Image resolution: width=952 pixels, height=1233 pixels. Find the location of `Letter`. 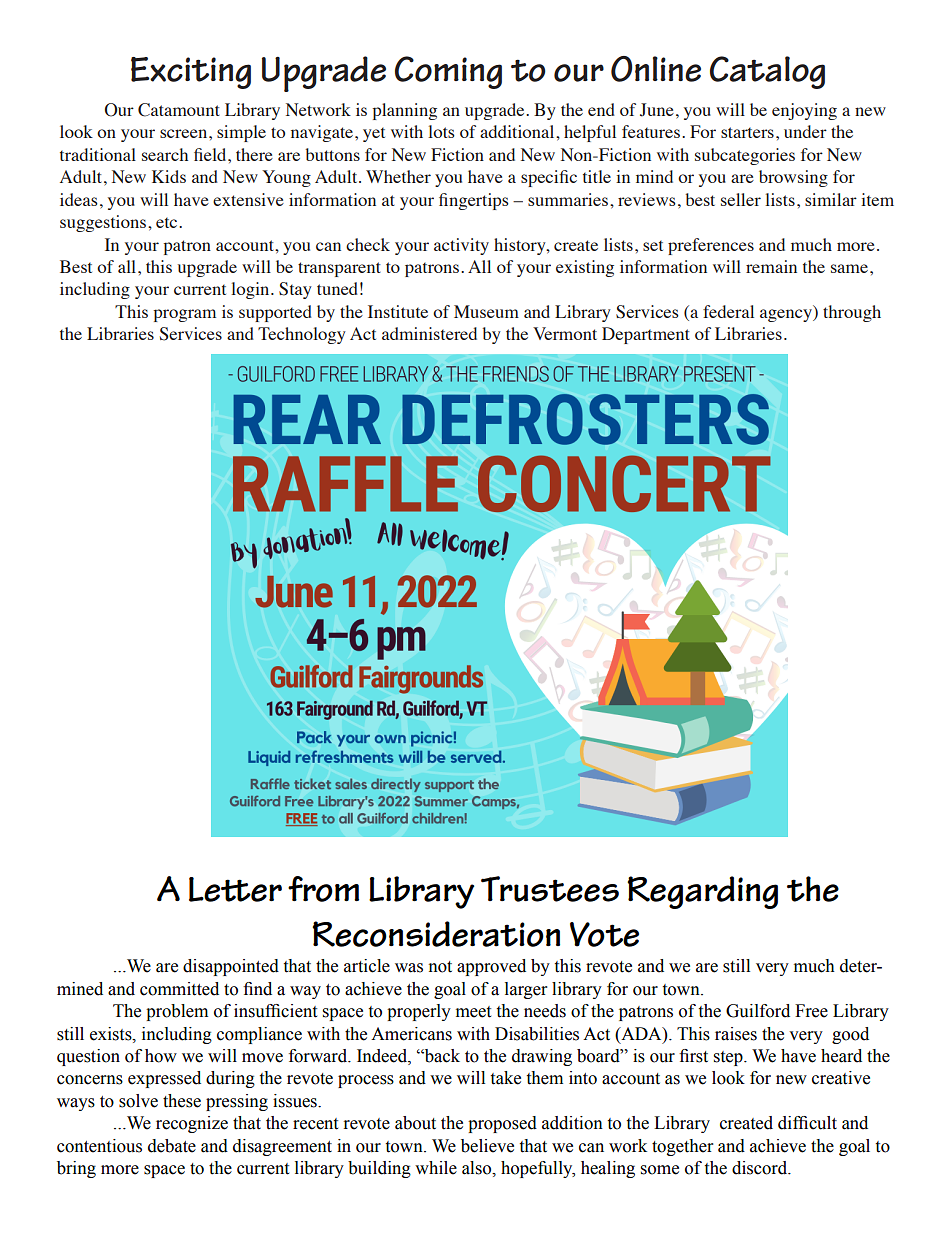

Letter is located at coordinates (235, 889).
